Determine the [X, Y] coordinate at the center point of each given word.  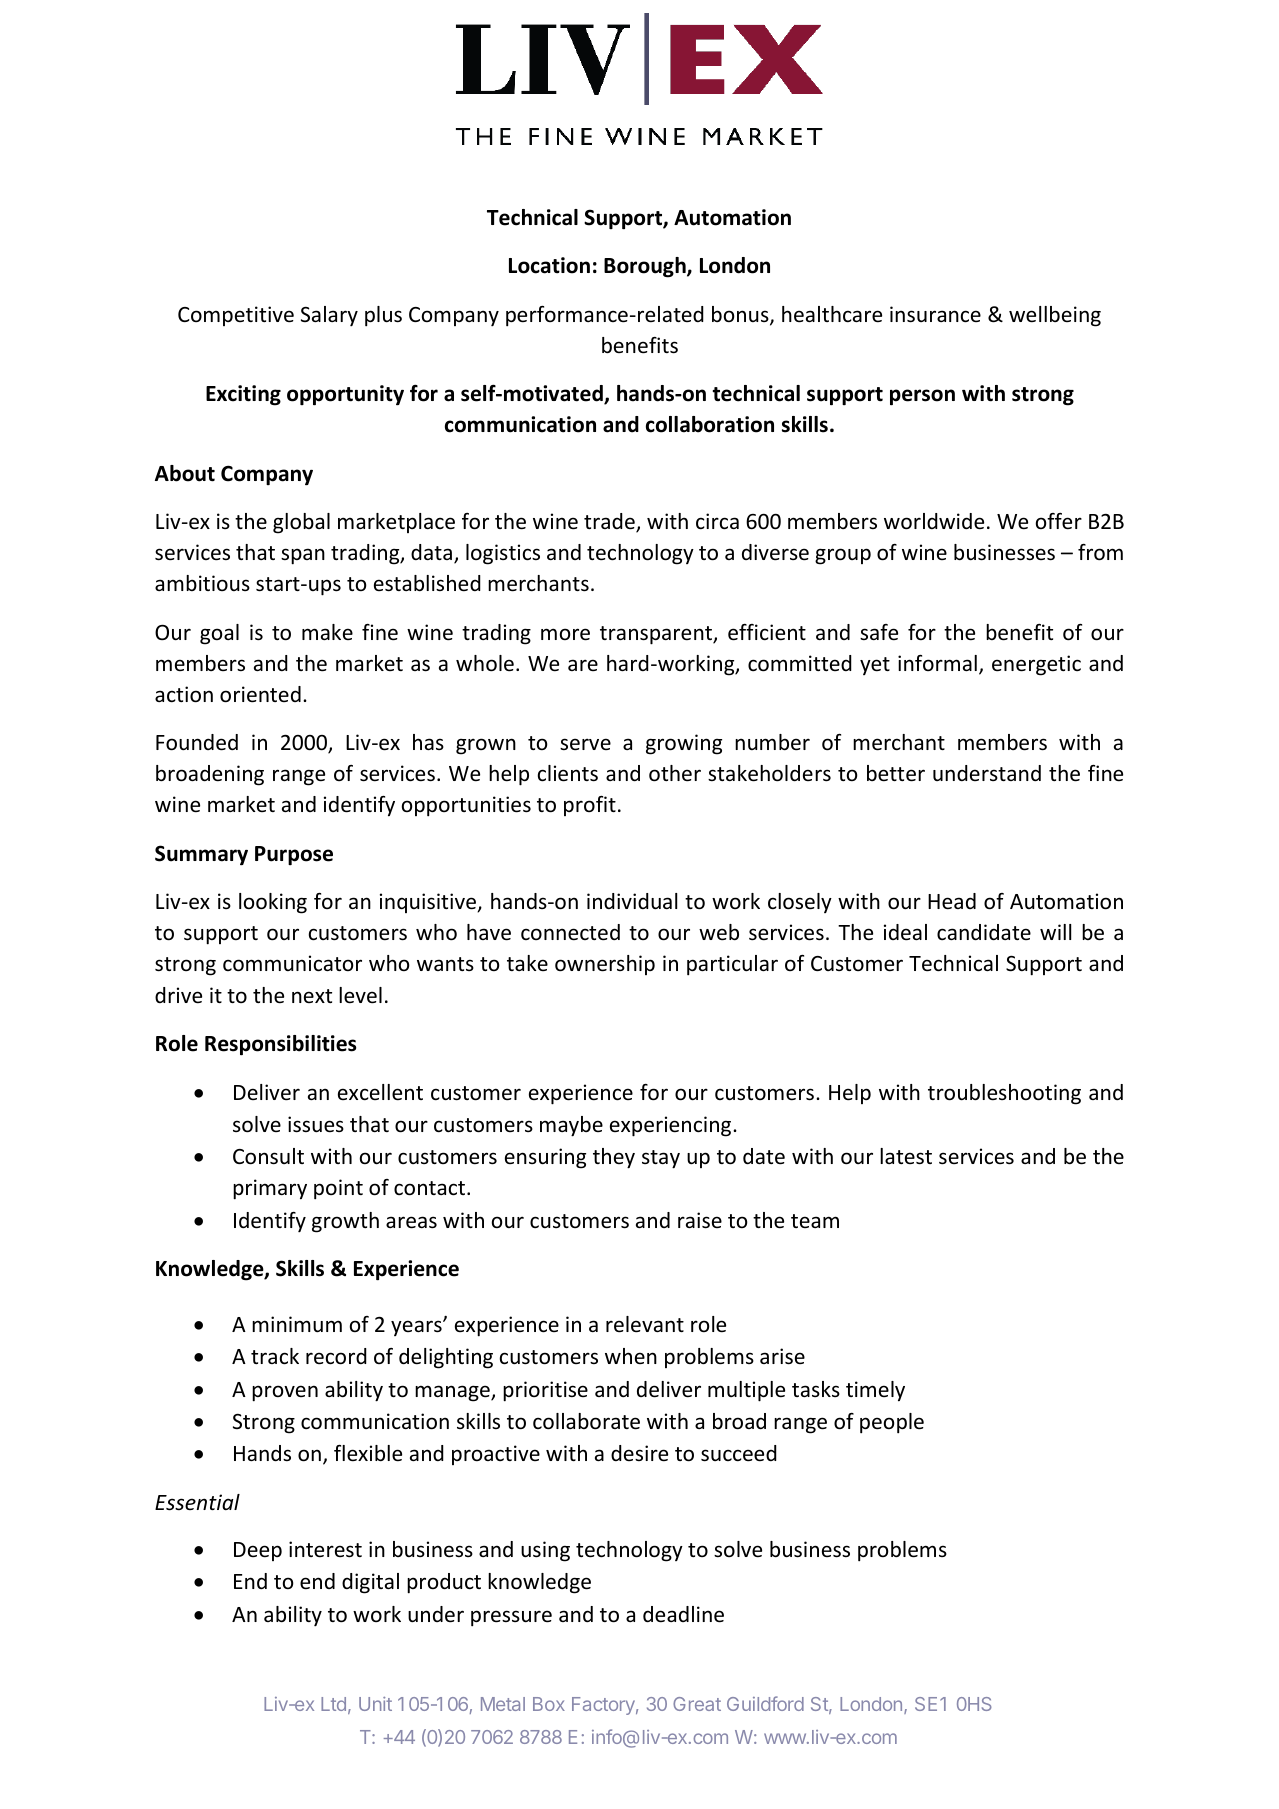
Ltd [333, 1704]
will [1055, 932]
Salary [329, 316]
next [312, 996]
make [327, 632]
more [565, 634]
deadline [683, 1614]
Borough [646, 267]
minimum [297, 1324]
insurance [935, 314]
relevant [645, 1324]
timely [875, 1391]
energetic [1036, 665]
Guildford [765, 1703]
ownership [605, 965]
